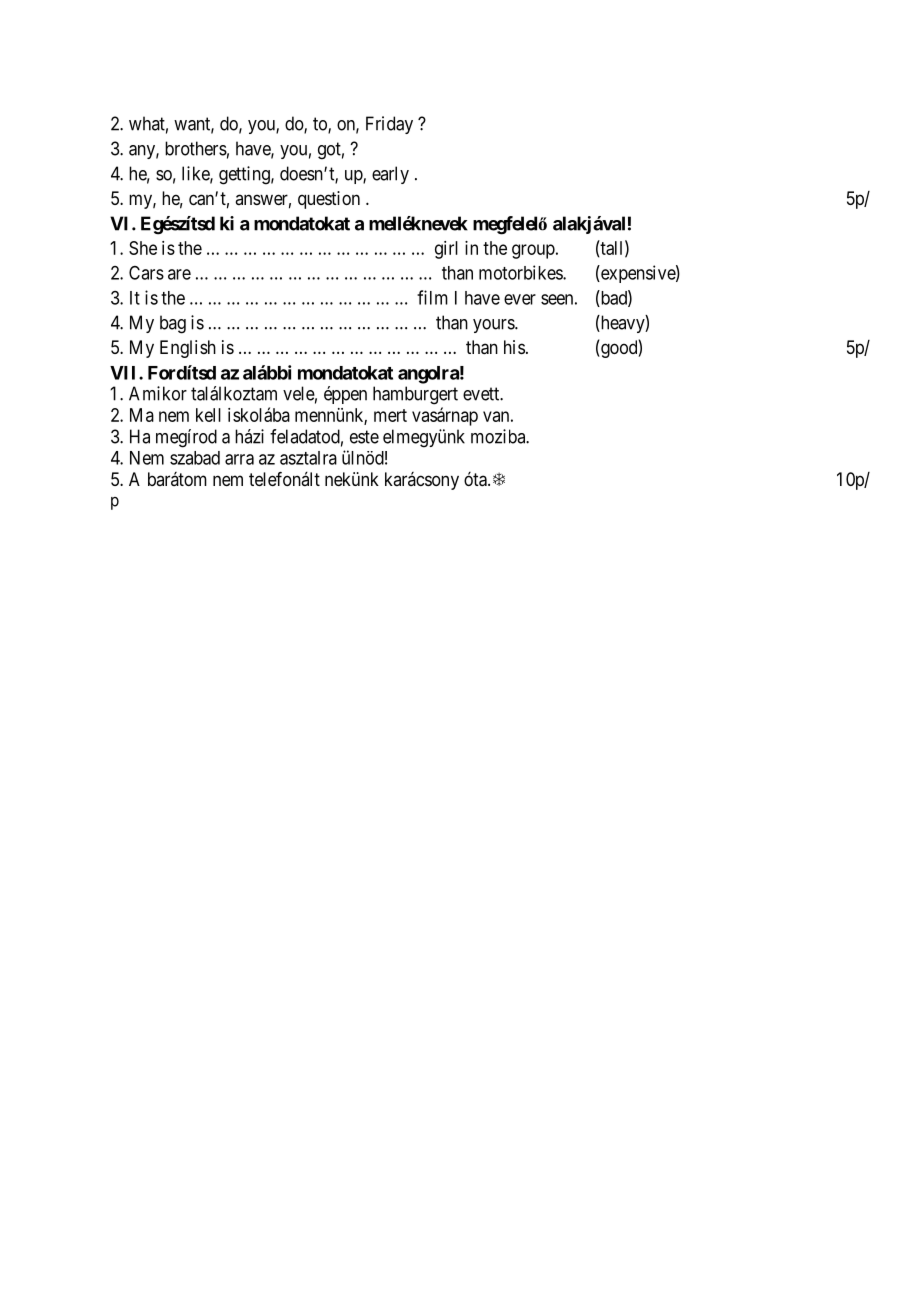 The width and height of the screenshot is (924, 1308). I want to click on girl, so click(446, 250).
